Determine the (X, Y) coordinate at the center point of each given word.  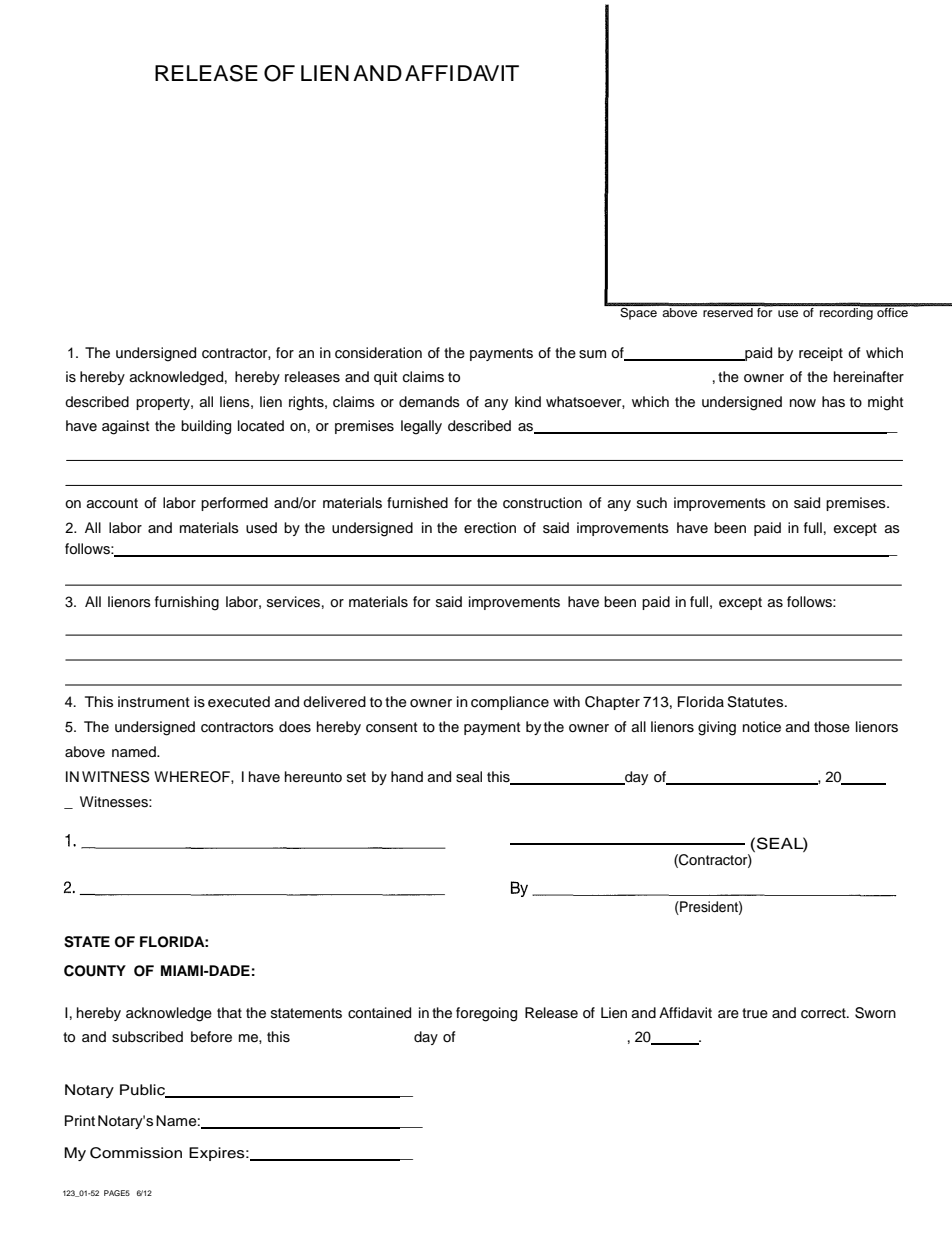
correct (824, 1013)
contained (379, 1013)
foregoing (486, 1014)
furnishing (187, 603)
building (206, 427)
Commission (136, 1153)
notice (762, 727)
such (652, 503)
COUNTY (95, 971)
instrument (154, 702)
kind (528, 401)
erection (490, 528)
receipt (821, 354)
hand (407, 776)
